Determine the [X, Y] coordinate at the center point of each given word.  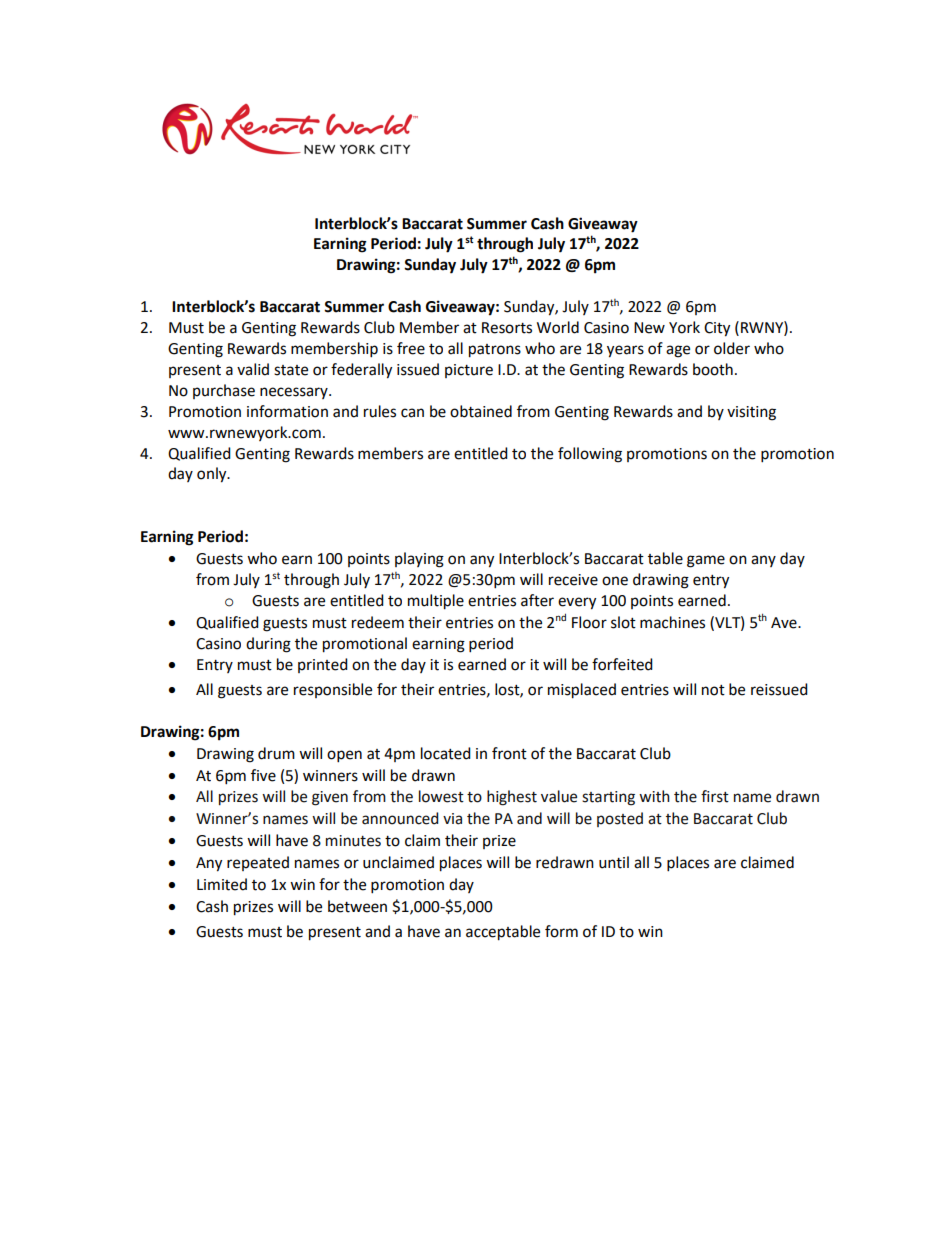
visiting [751, 413]
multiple [436, 602]
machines [672, 622]
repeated [258, 863]
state [291, 370]
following [590, 455]
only [213, 475]
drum [276, 753]
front [509, 753]
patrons [495, 351]
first [715, 796]
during [268, 645]
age [678, 351]
